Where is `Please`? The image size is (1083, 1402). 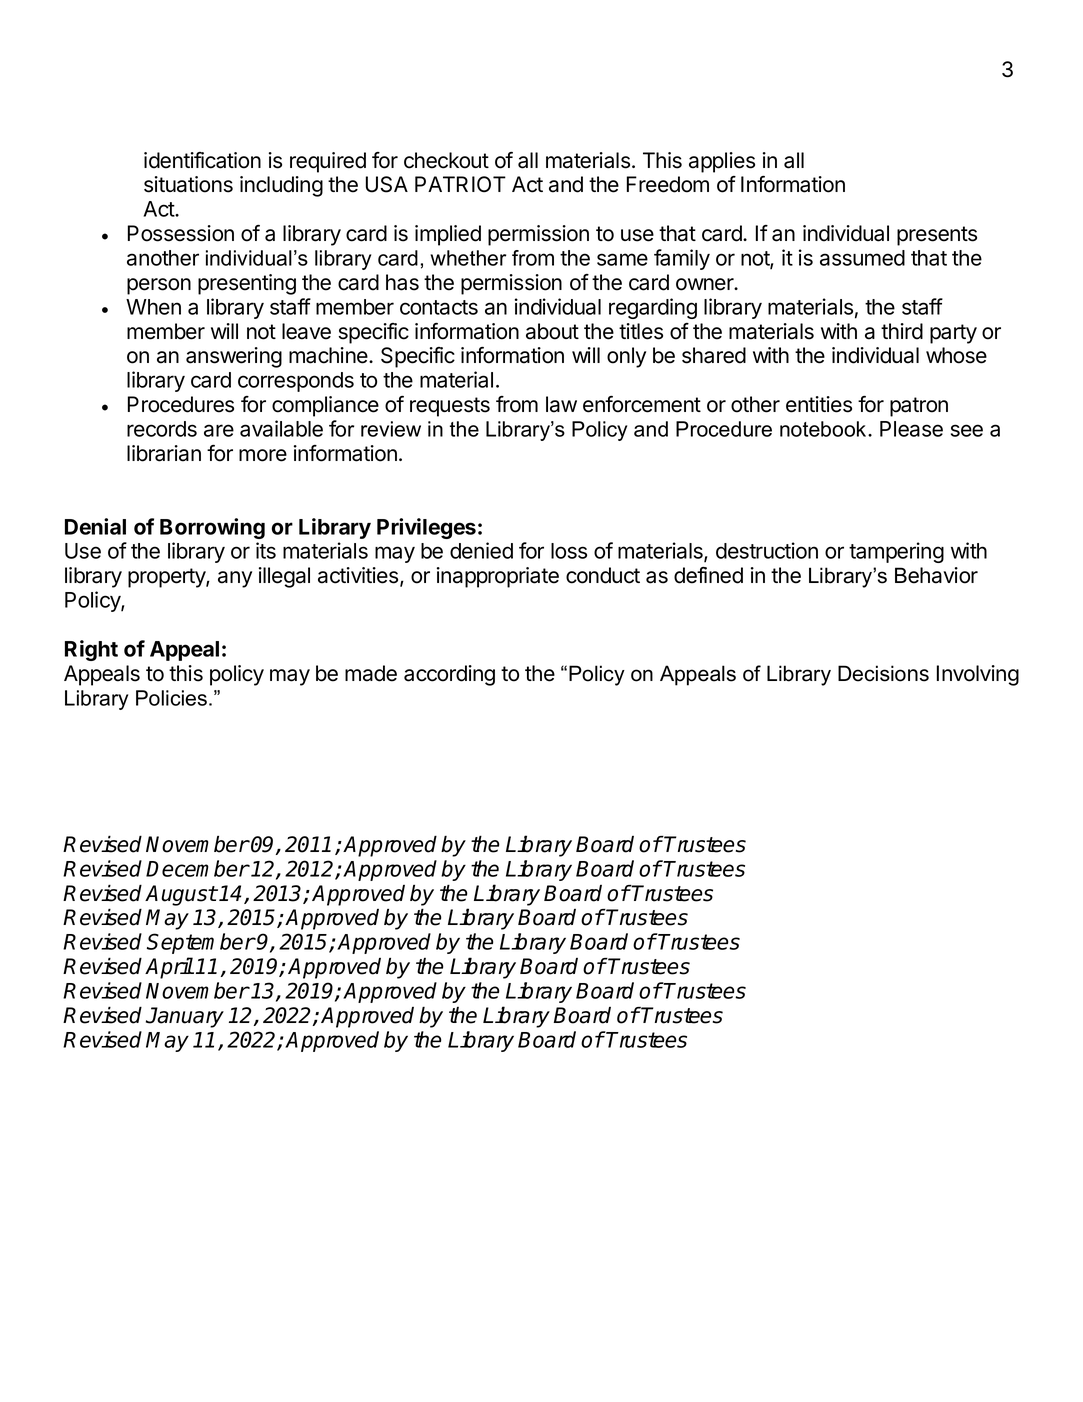
Please is located at coordinates (911, 429).
